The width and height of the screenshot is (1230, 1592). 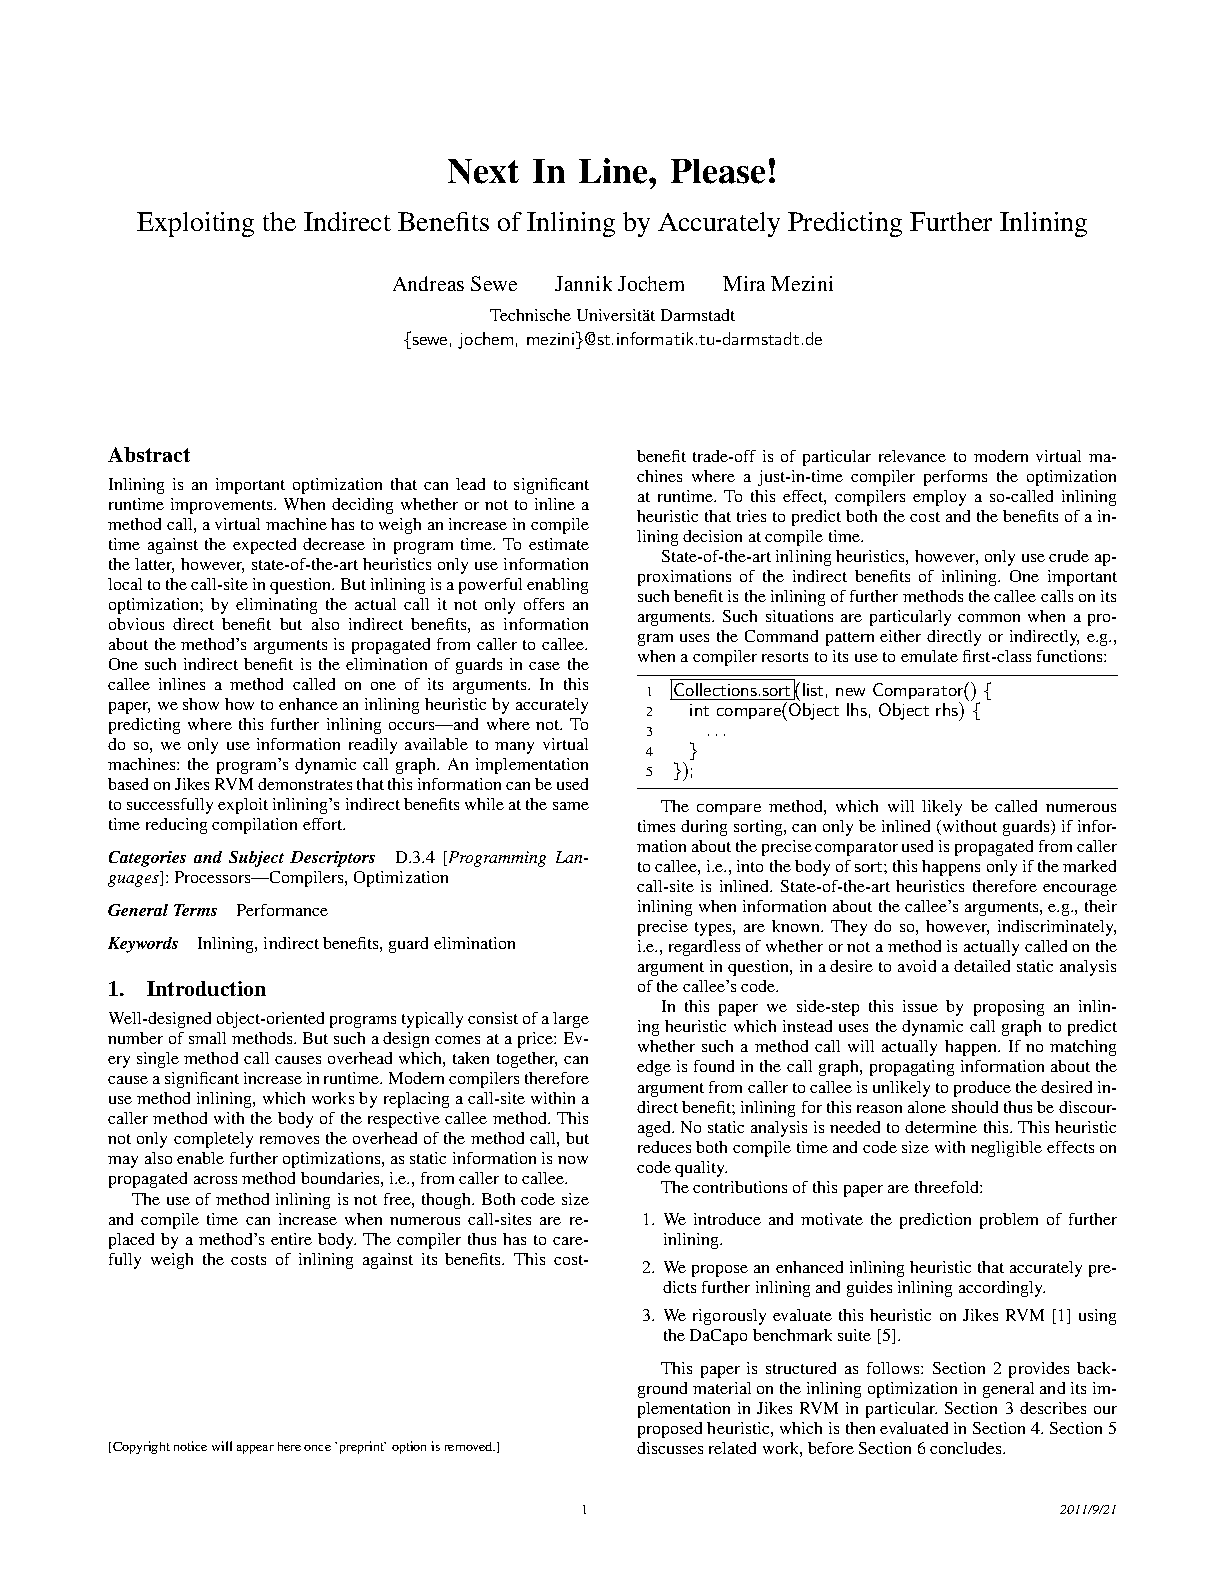 What do you see at coordinates (967, 1448) in the screenshot?
I see `concludes` at bounding box center [967, 1448].
